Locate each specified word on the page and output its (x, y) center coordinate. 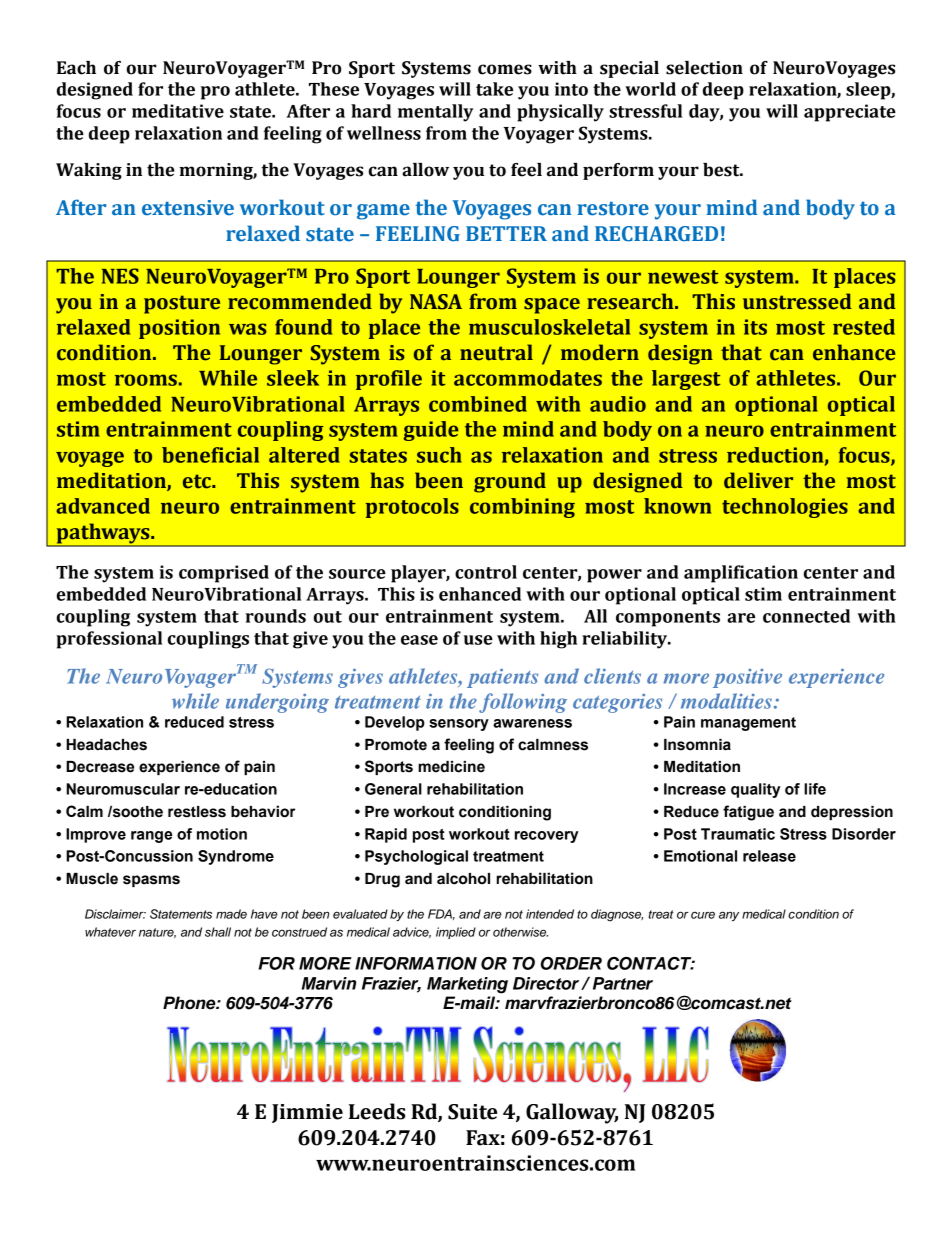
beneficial (210, 455)
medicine (451, 767)
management (748, 724)
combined (478, 404)
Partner (623, 983)
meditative (178, 111)
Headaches (106, 745)
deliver (758, 480)
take (494, 89)
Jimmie (307, 1113)
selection (704, 68)
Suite (472, 1112)
